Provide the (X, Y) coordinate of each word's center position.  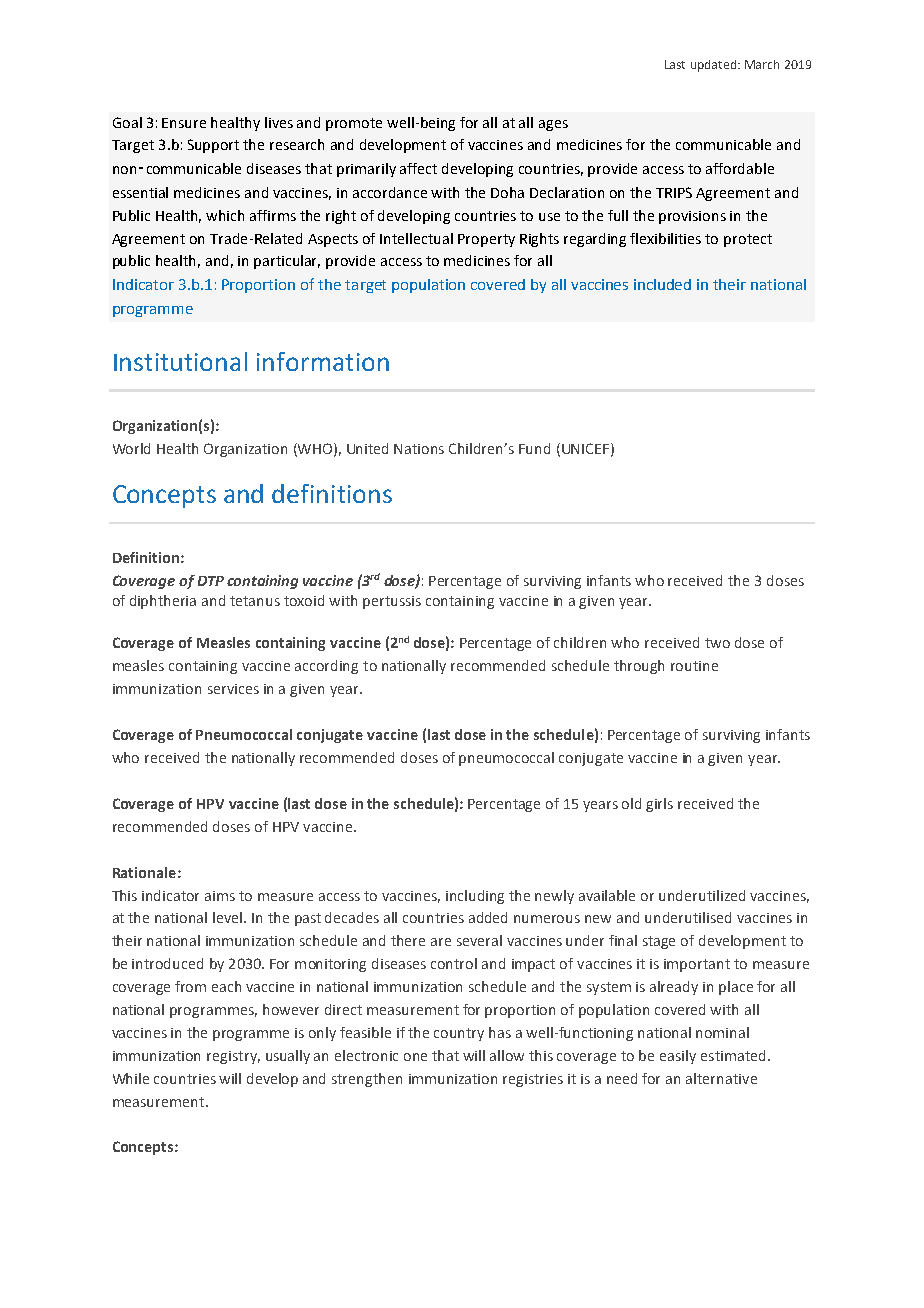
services (233, 689)
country (459, 1034)
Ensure (184, 123)
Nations (419, 449)
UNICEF (587, 449)
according (326, 667)
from (190, 986)
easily (678, 1057)
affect (418, 168)
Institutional (180, 361)
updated (715, 66)
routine (694, 666)
